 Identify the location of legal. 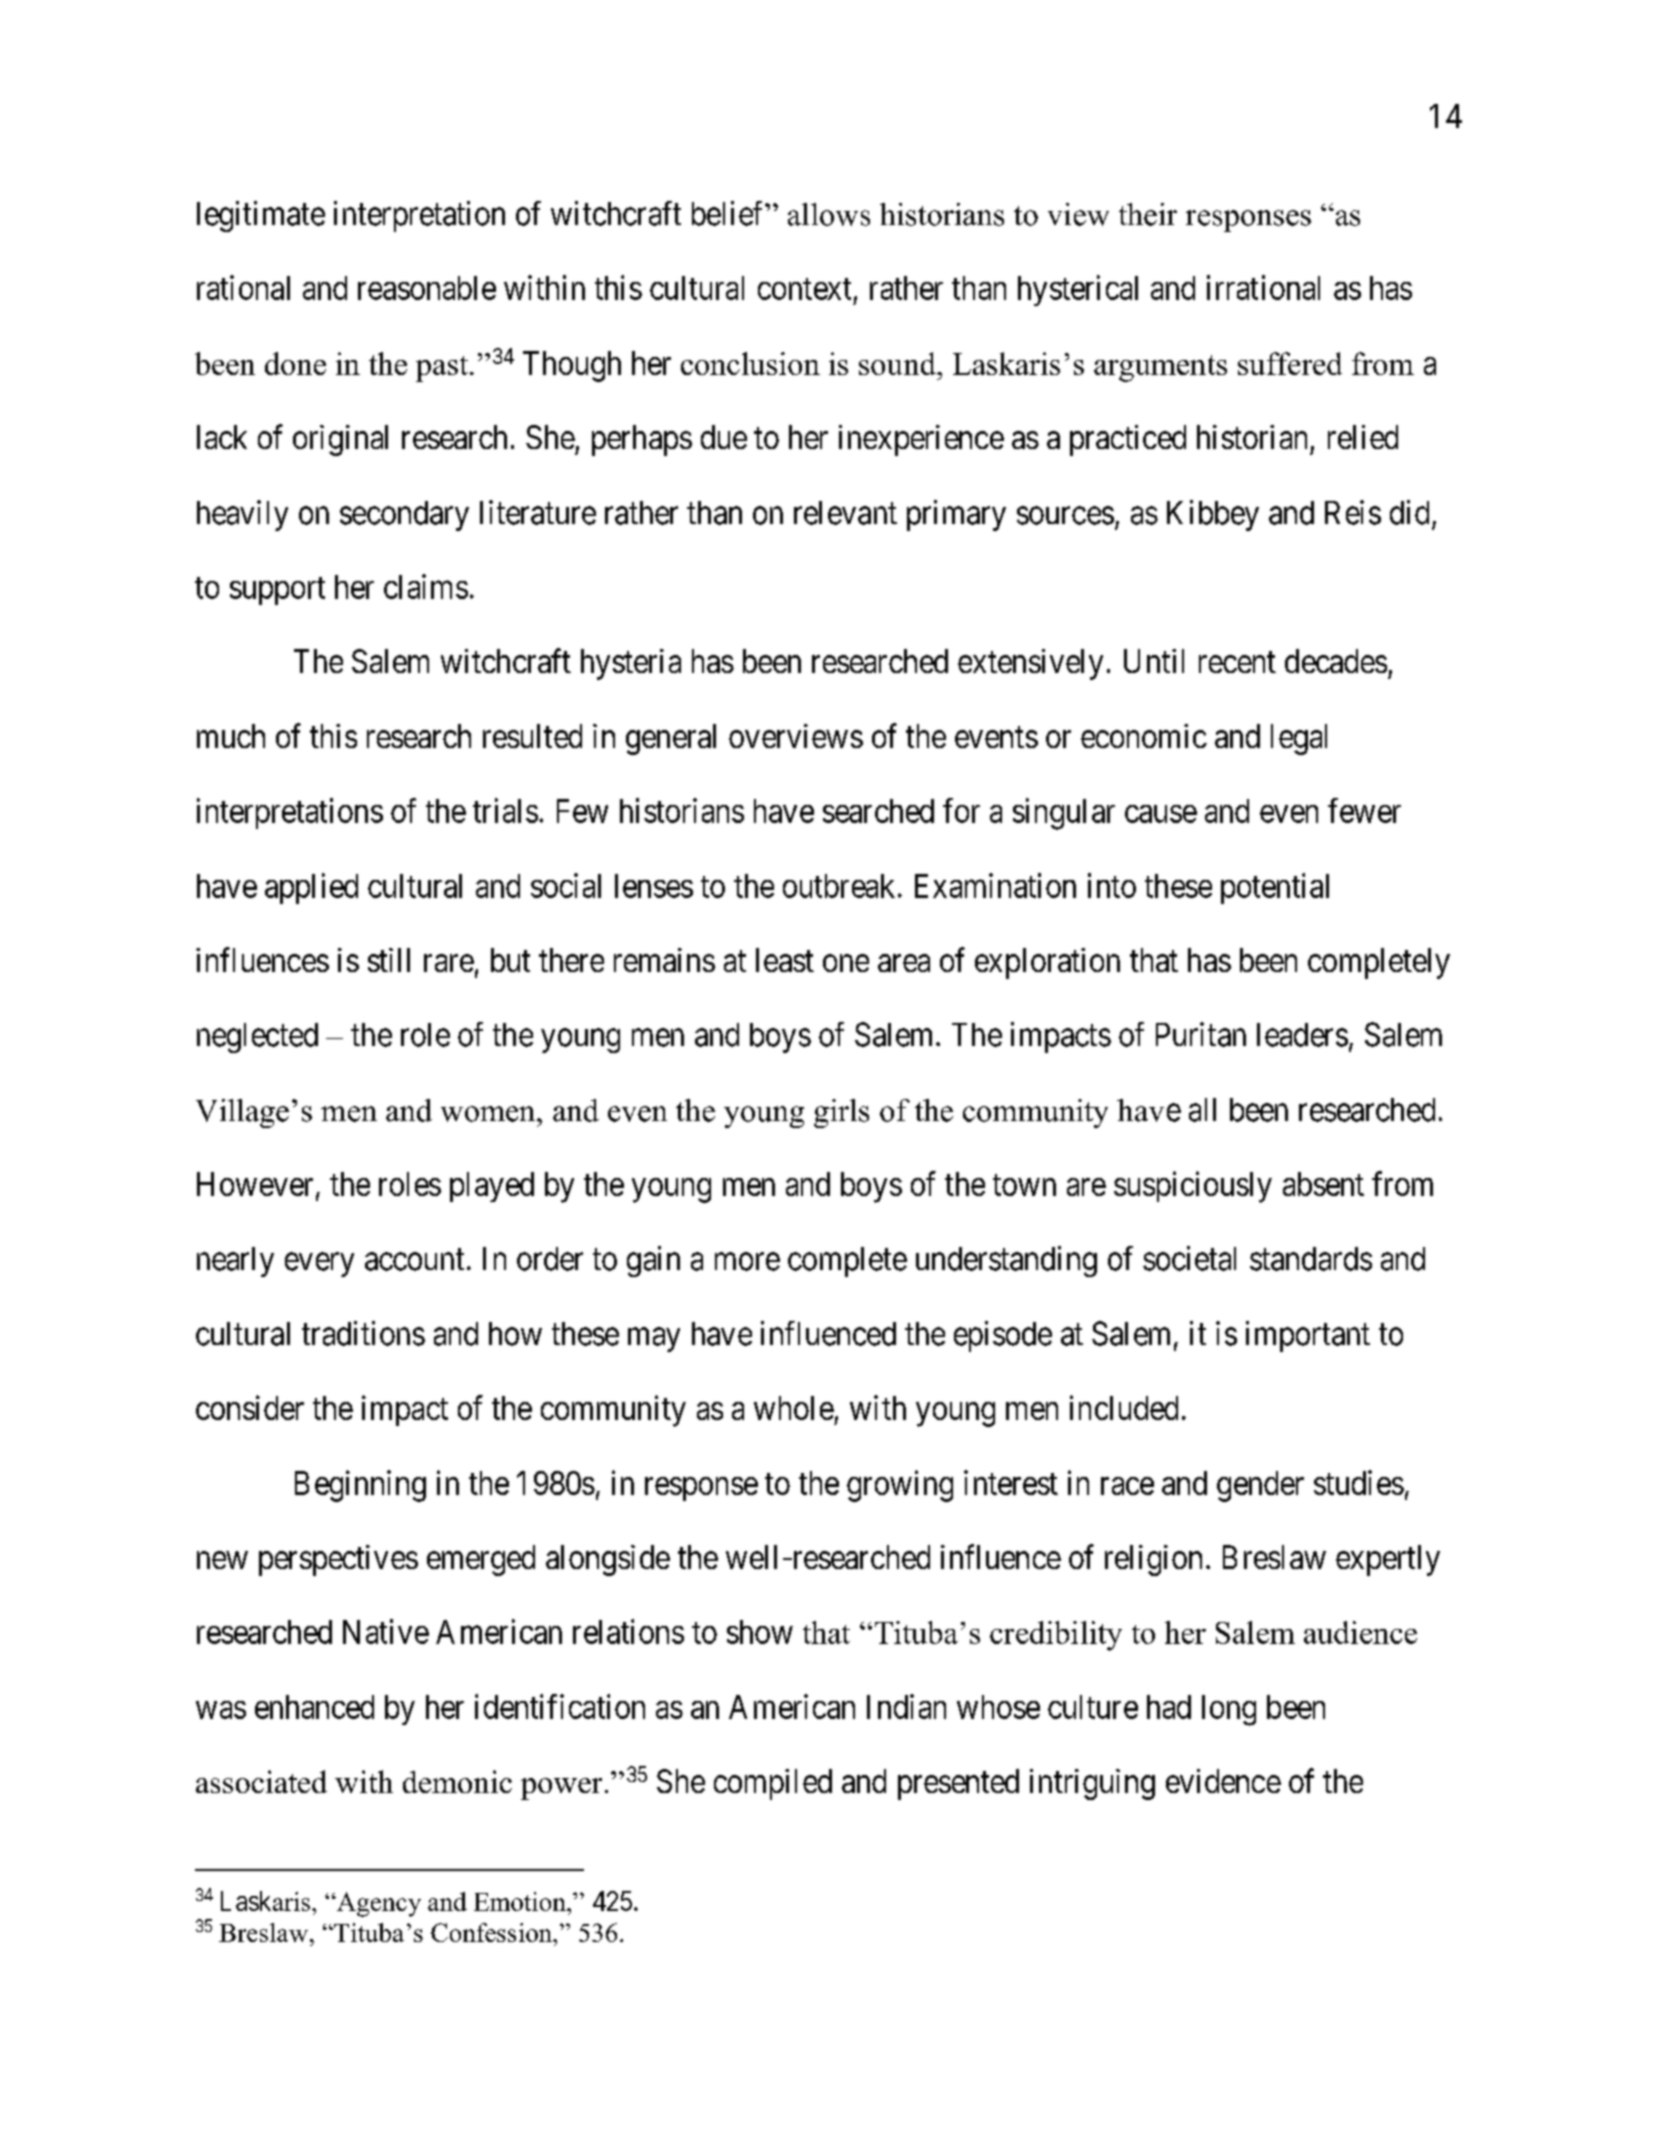
(1299, 739).
